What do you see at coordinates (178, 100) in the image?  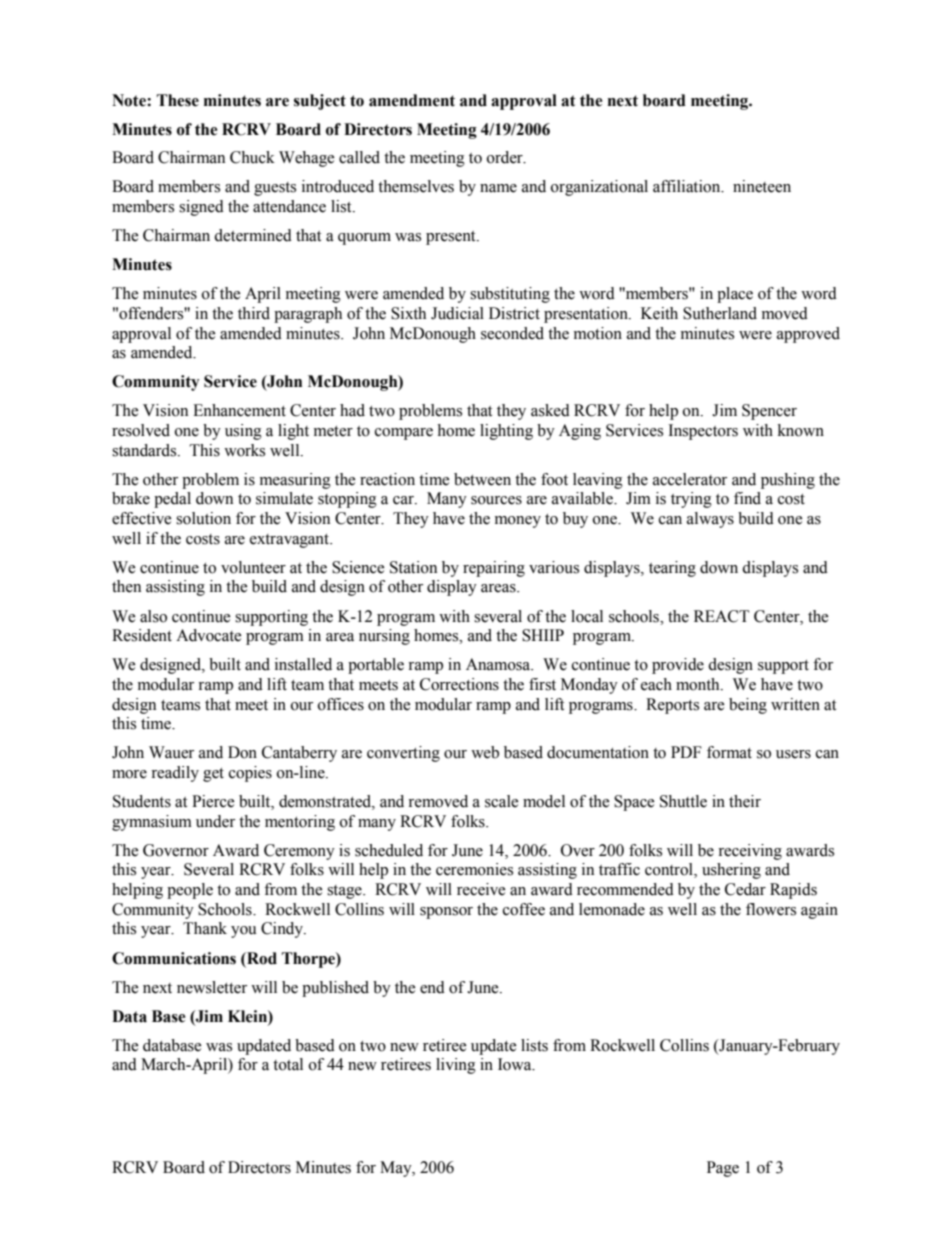 I see `These` at bounding box center [178, 100].
